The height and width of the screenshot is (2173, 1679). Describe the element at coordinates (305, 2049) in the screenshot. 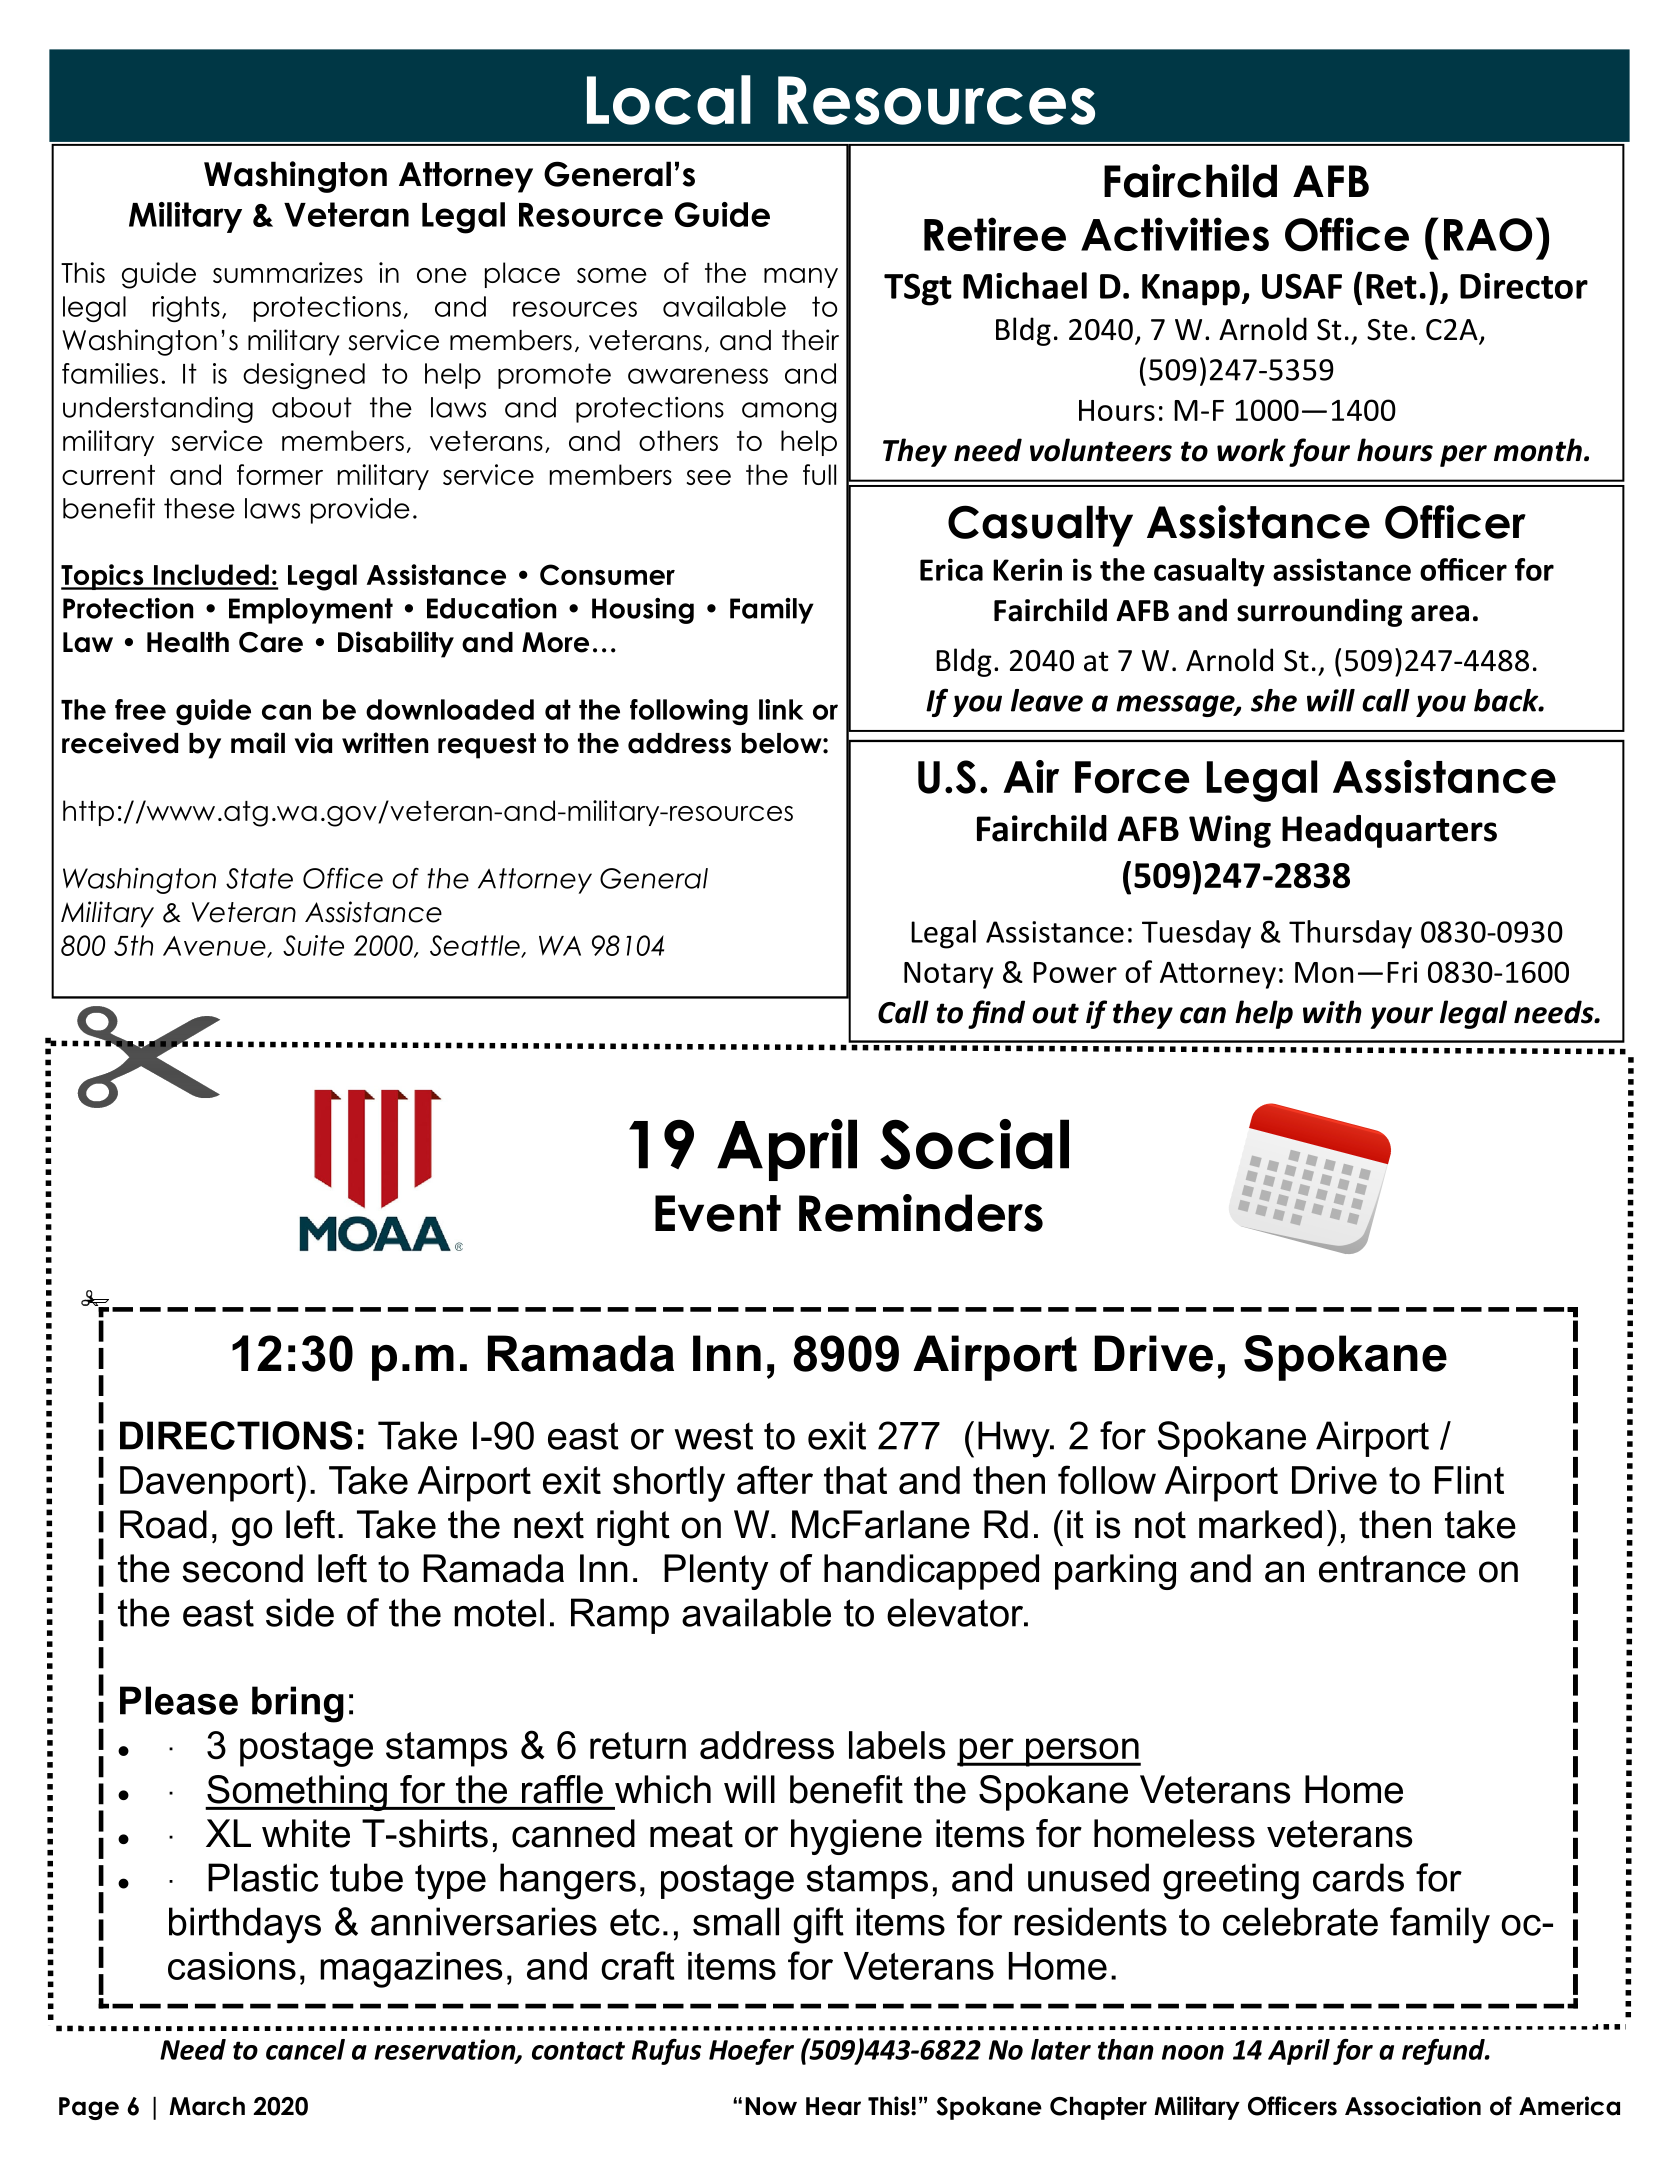

I see `cancel` at that location.
